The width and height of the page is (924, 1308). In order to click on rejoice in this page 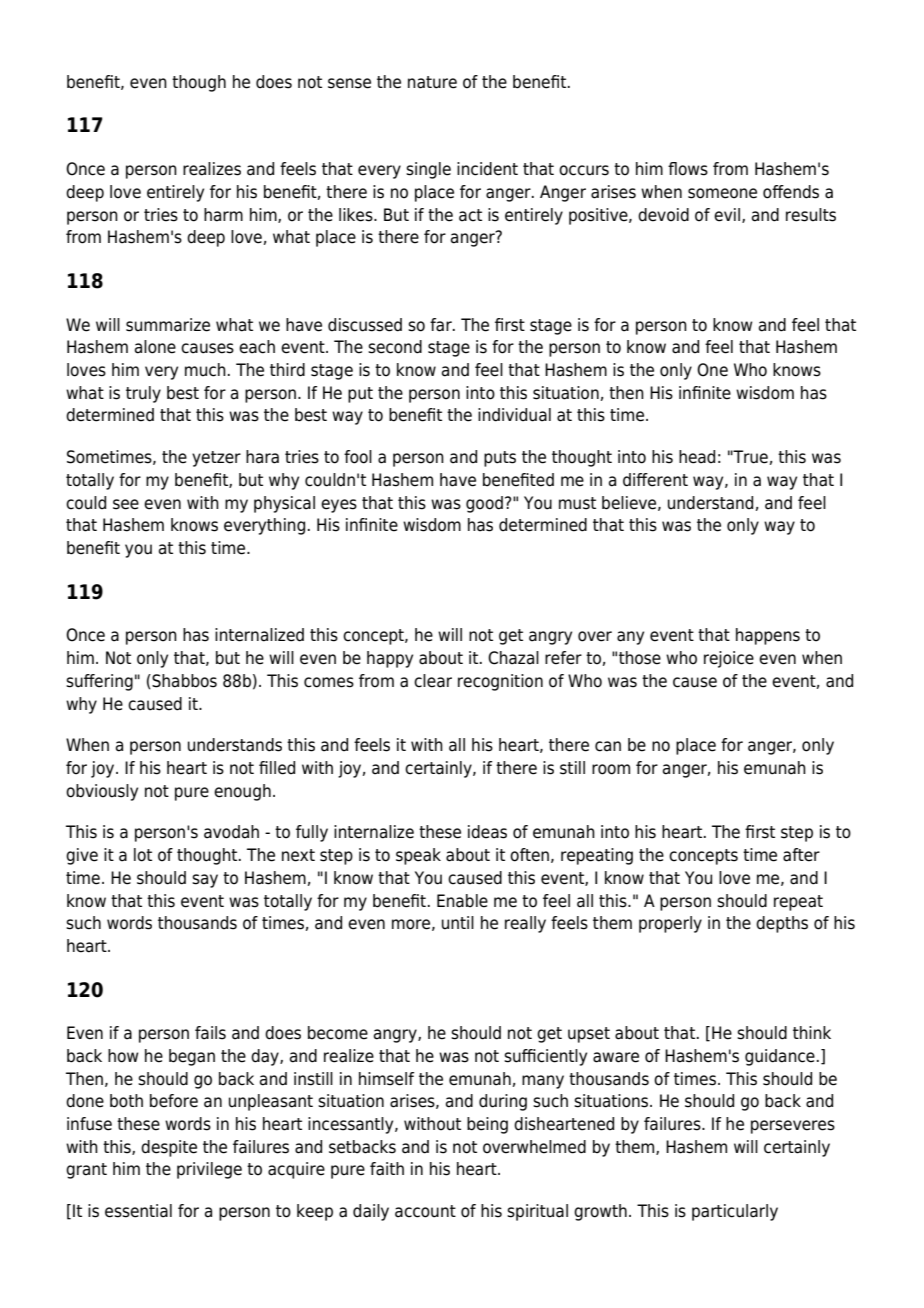, I will do `click(729, 659)`.
